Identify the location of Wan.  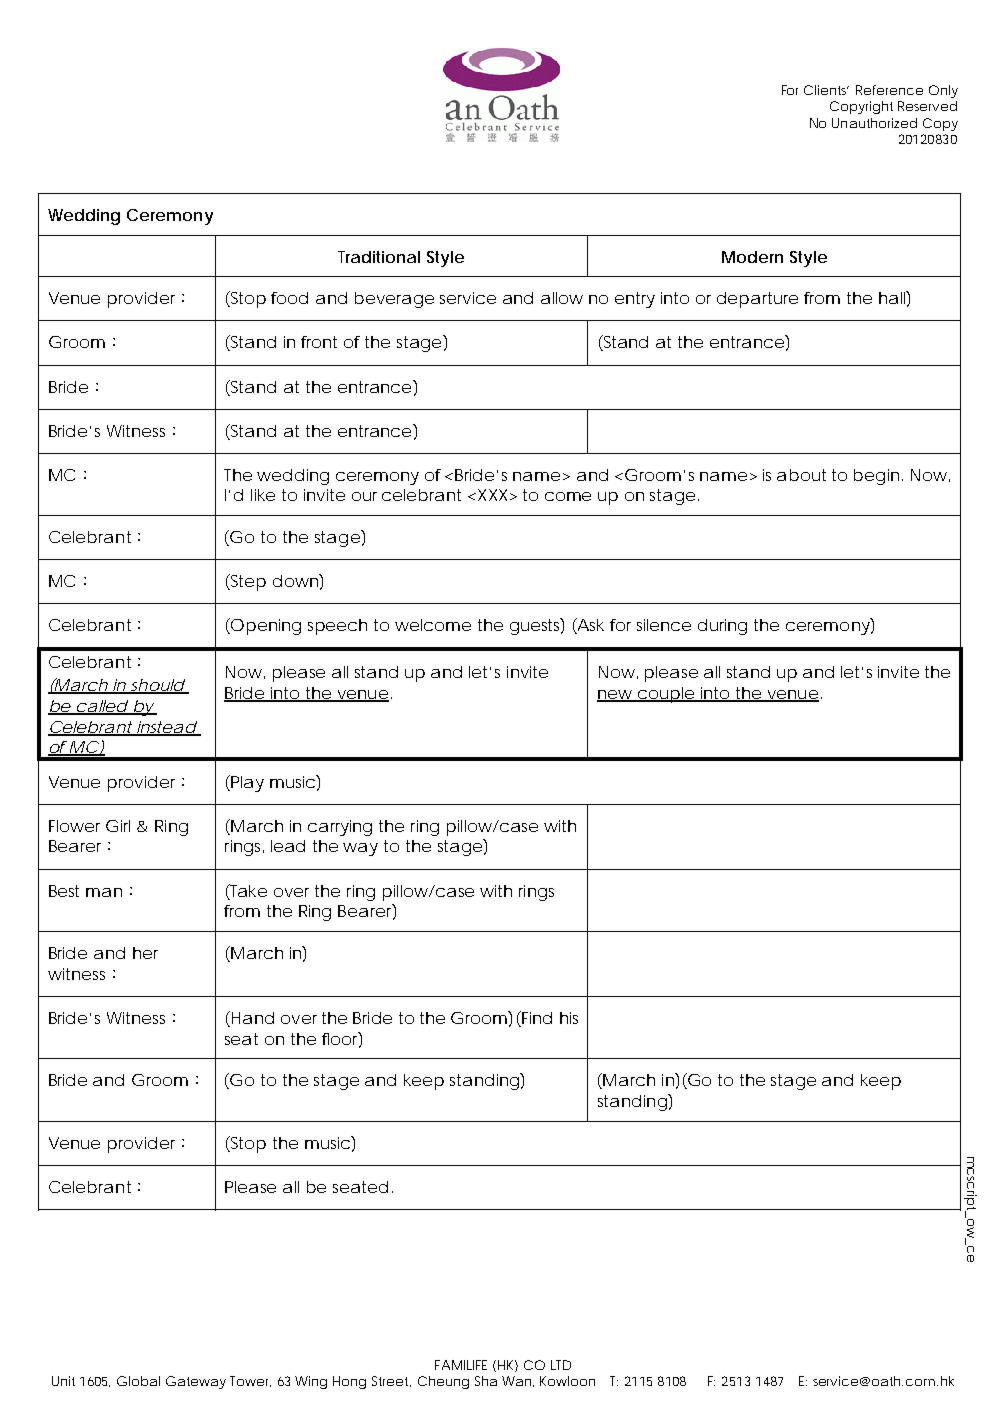
(518, 1381).
